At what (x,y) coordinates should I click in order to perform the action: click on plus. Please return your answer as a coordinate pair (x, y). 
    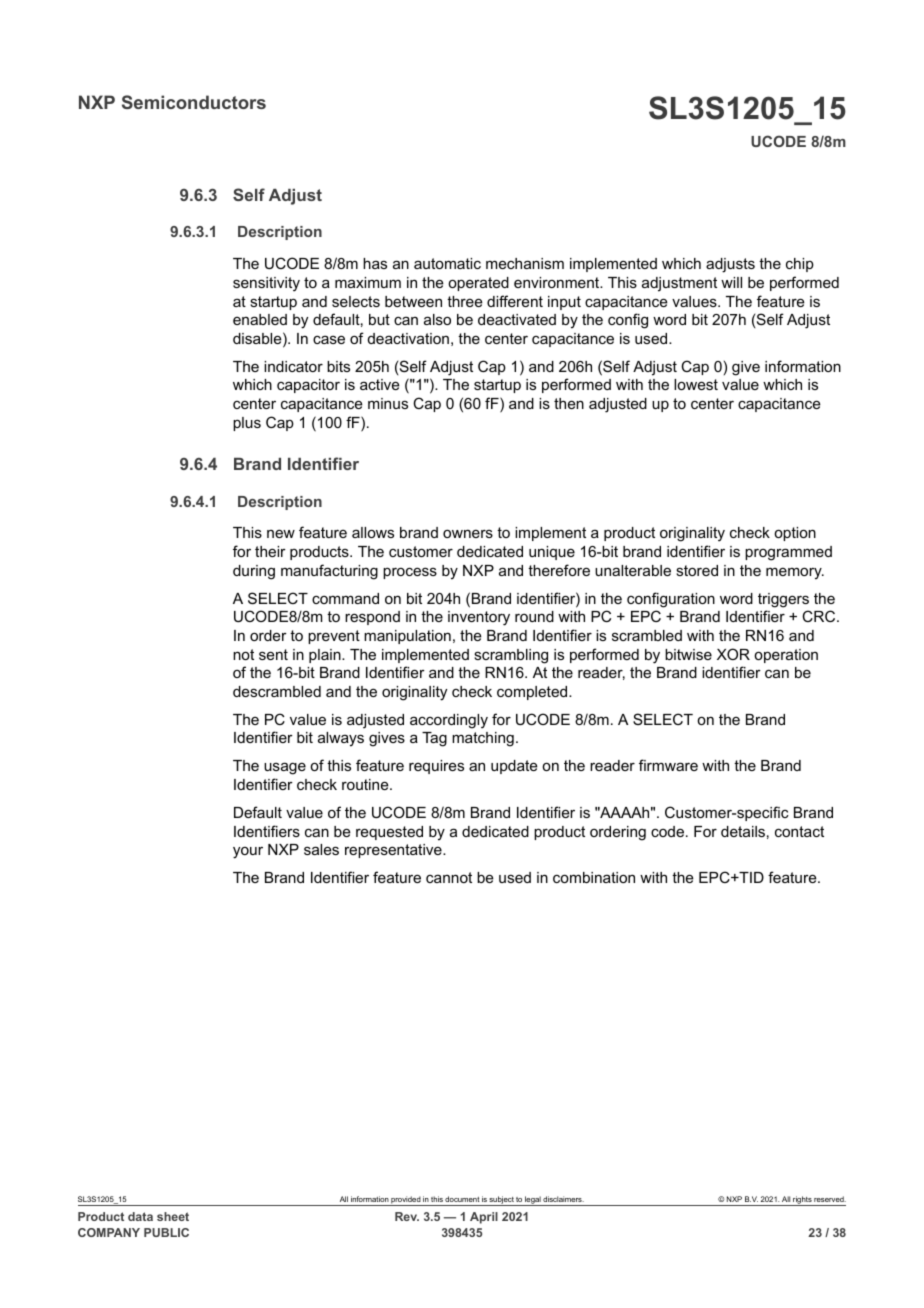
    Looking at the image, I should click on (247, 424).
